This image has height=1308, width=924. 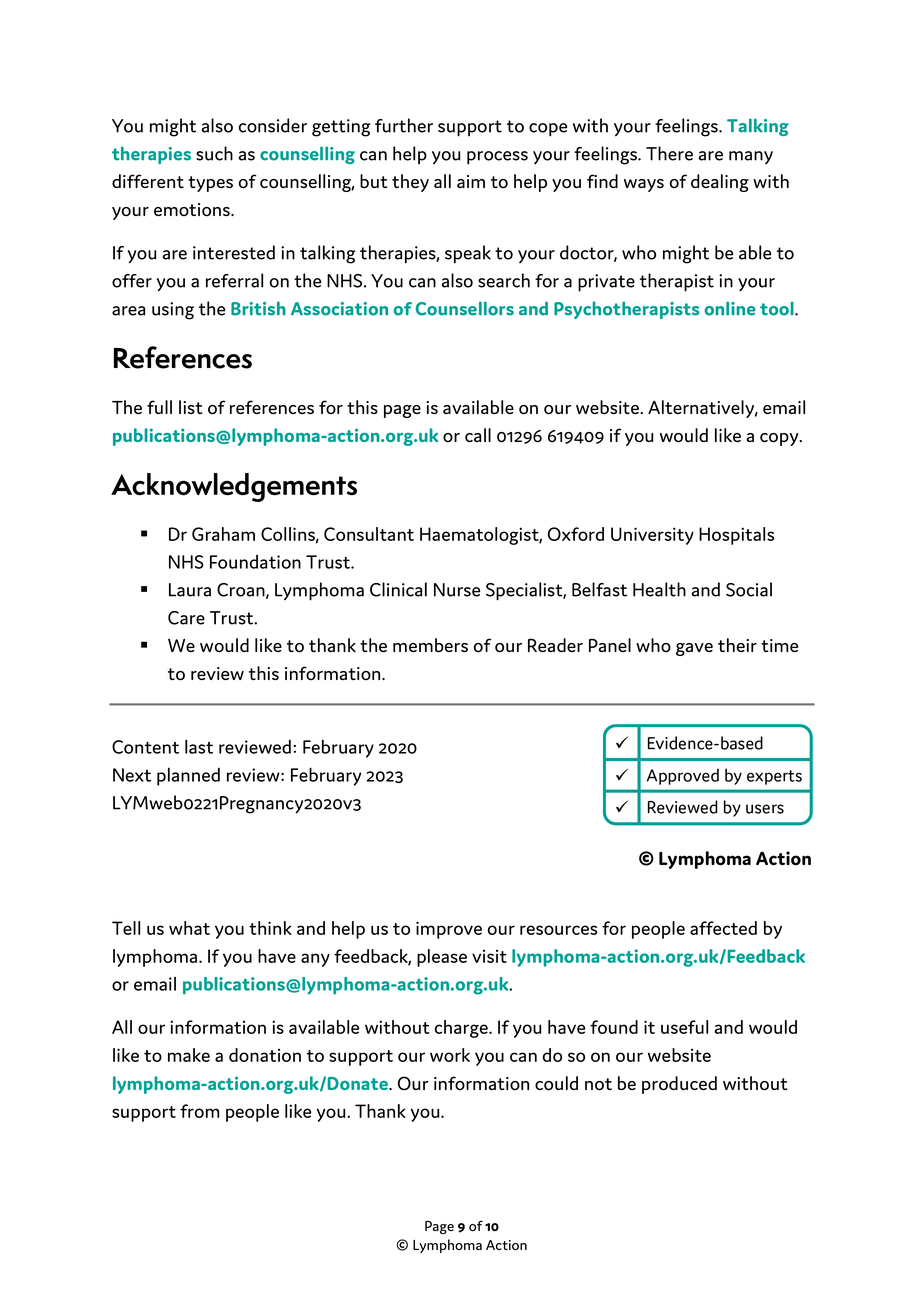 What do you see at coordinates (449, 930) in the image?
I see `improve` at bounding box center [449, 930].
